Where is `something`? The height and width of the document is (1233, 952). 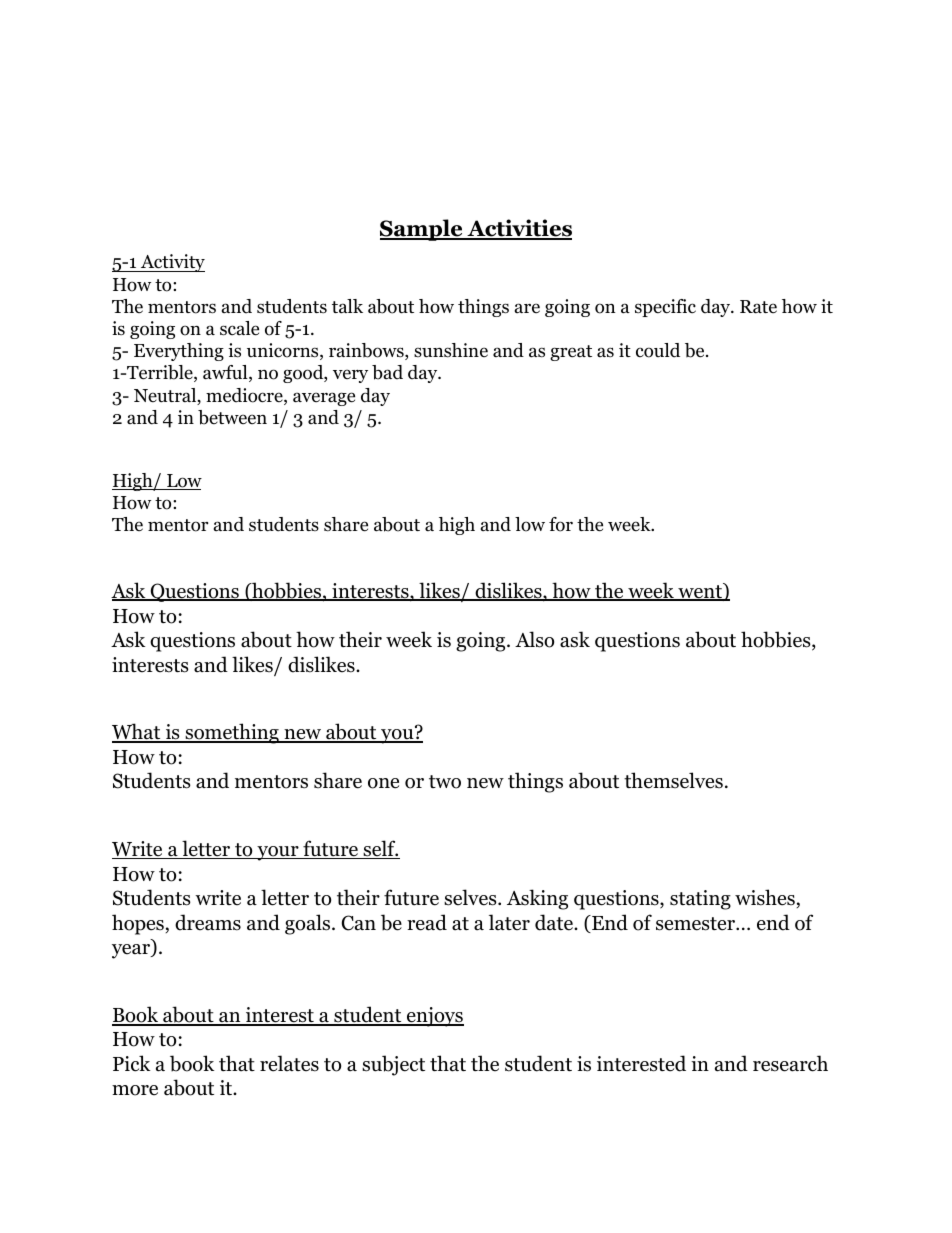
something is located at coordinates (232, 733).
